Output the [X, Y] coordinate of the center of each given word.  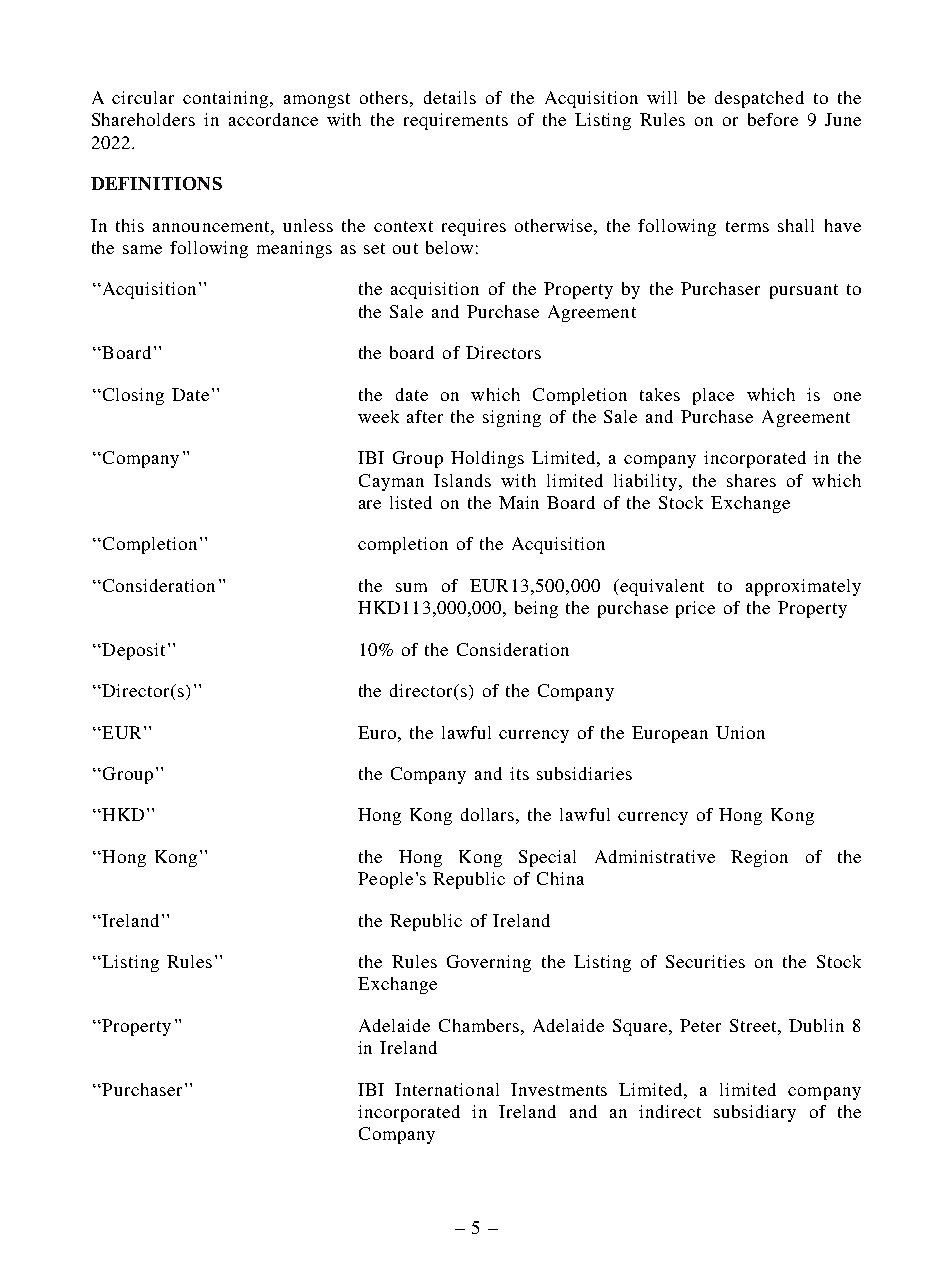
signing [512, 418]
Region [759, 858]
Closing [133, 396]
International [447, 1089]
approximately [803, 587]
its [519, 773]
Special [547, 858]
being [536, 609]
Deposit [132, 651]
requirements [456, 121]
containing [227, 99]
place [713, 396]
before [773, 119]
